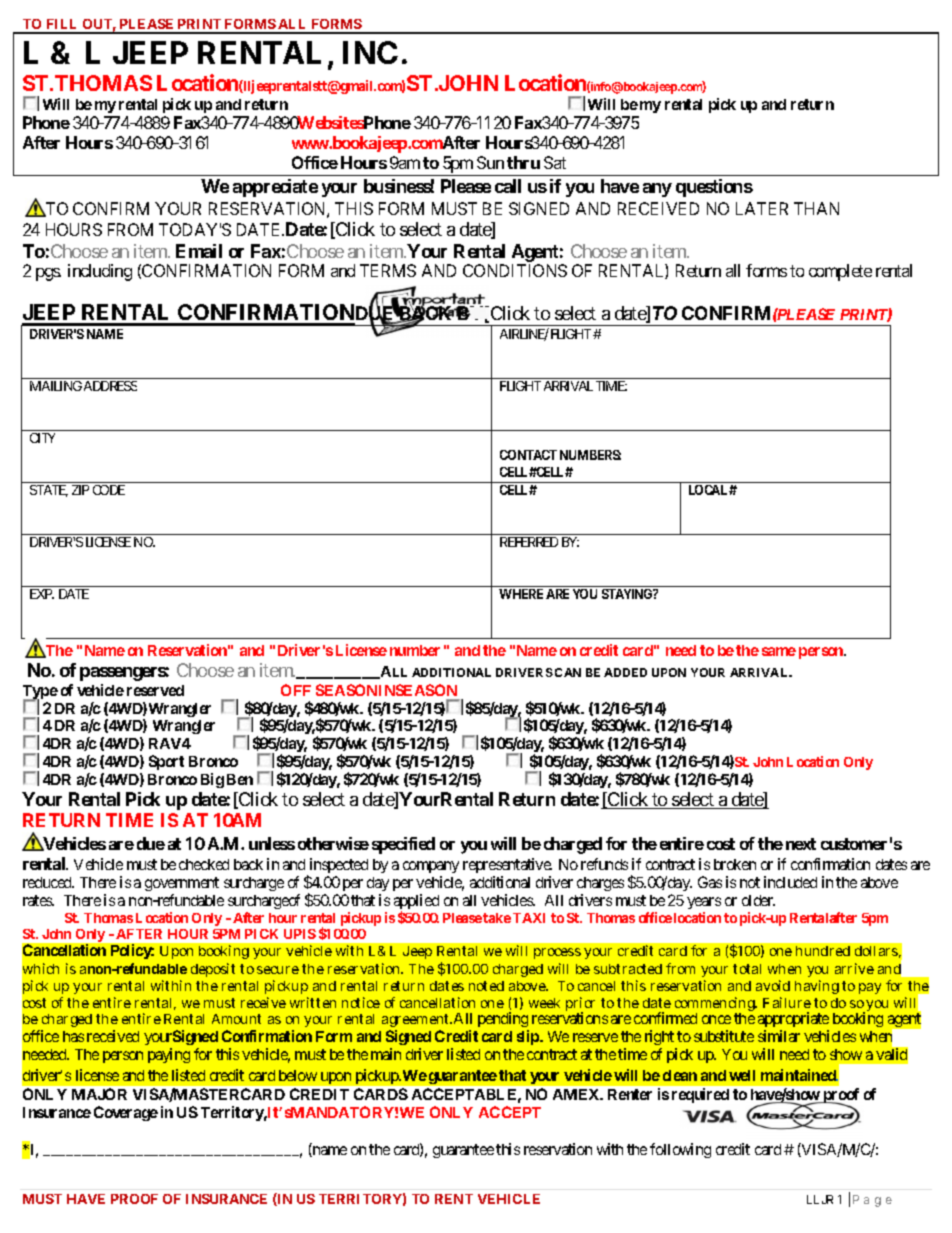 Image resolution: width=952 pixels, height=1233 pixels. Describe the element at coordinates (126, 1113) in the document. I see `Coverage` at that location.
